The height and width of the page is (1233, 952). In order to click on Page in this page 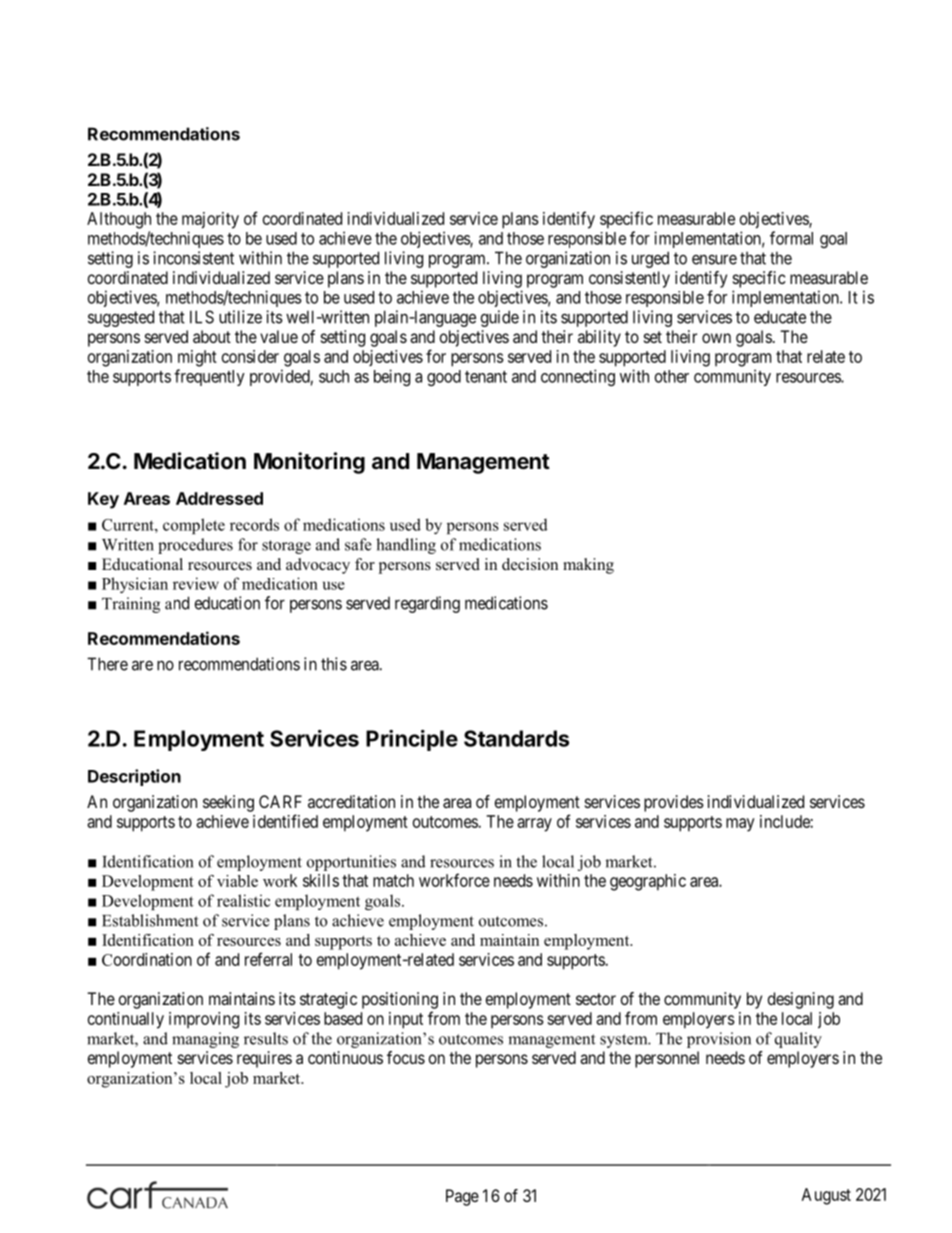, I will do `click(462, 1197)`.
